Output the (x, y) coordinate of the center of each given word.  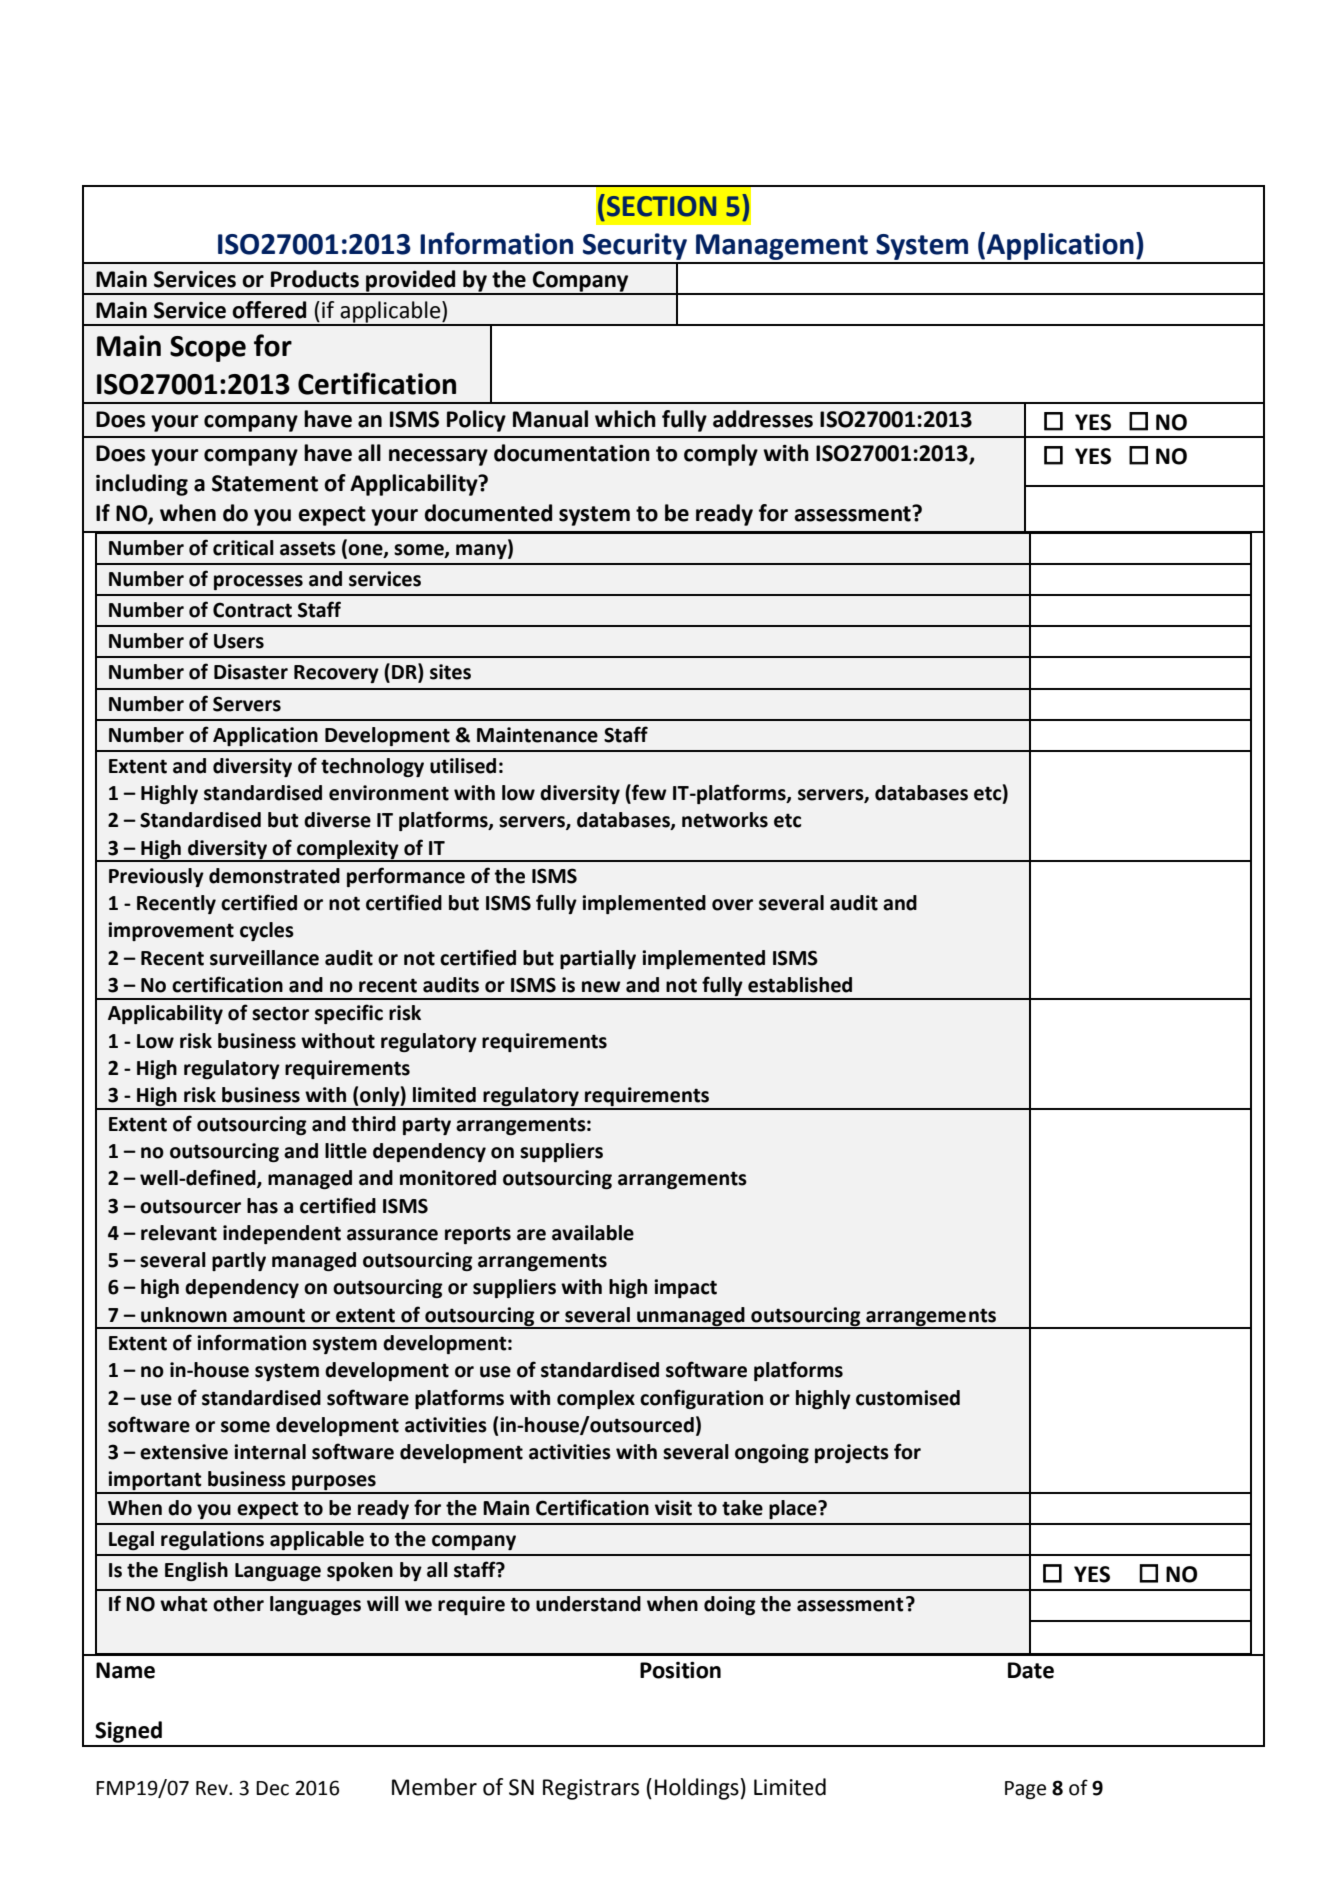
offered (269, 310)
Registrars (591, 1789)
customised (908, 1398)
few (648, 793)
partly (239, 1261)
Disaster (251, 672)
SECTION (661, 206)
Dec (272, 1788)
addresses (763, 419)
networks (725, 820)
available (593, 1233)
